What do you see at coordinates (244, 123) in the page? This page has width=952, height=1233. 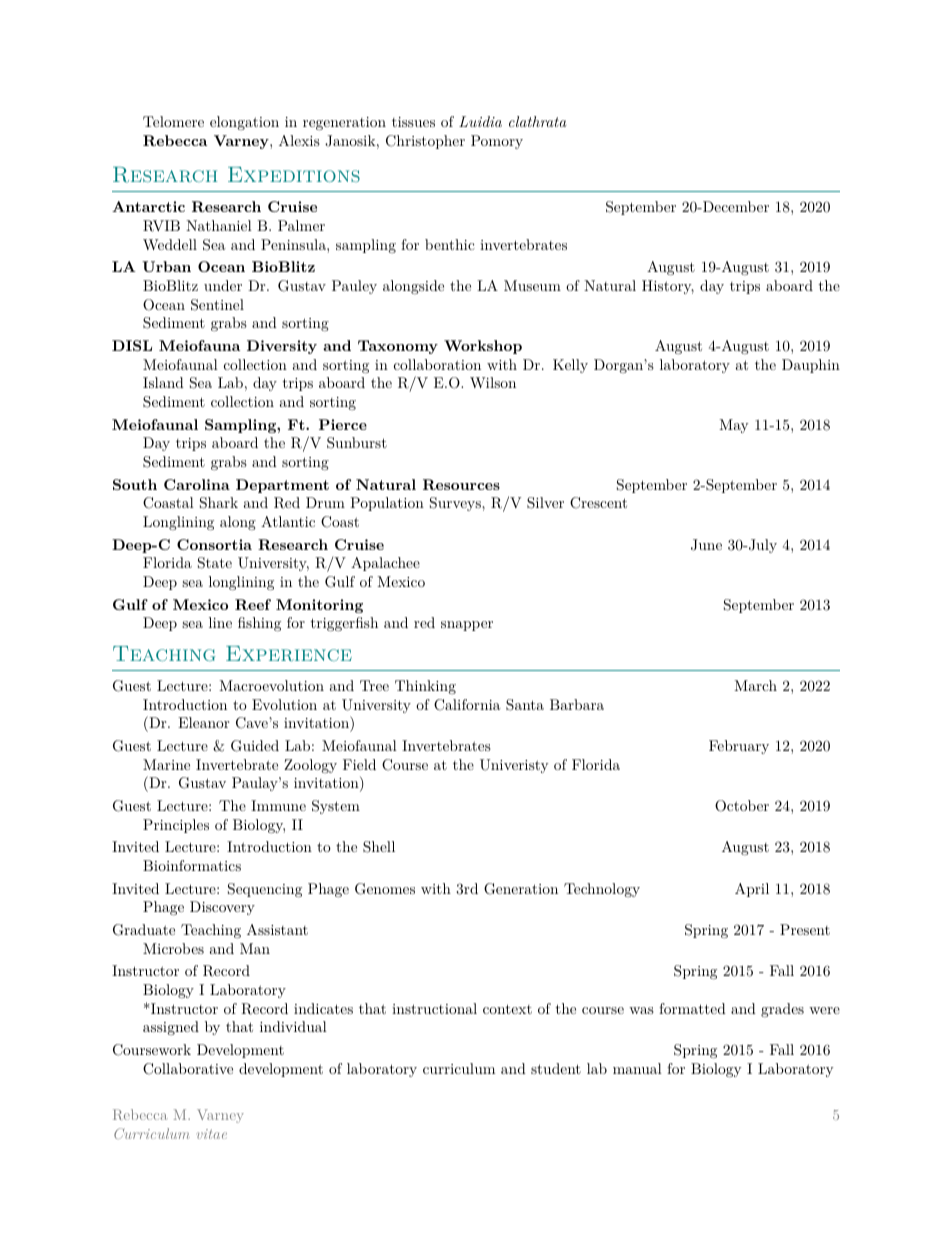 I see `elongation` at bounding box center [244, 123].
